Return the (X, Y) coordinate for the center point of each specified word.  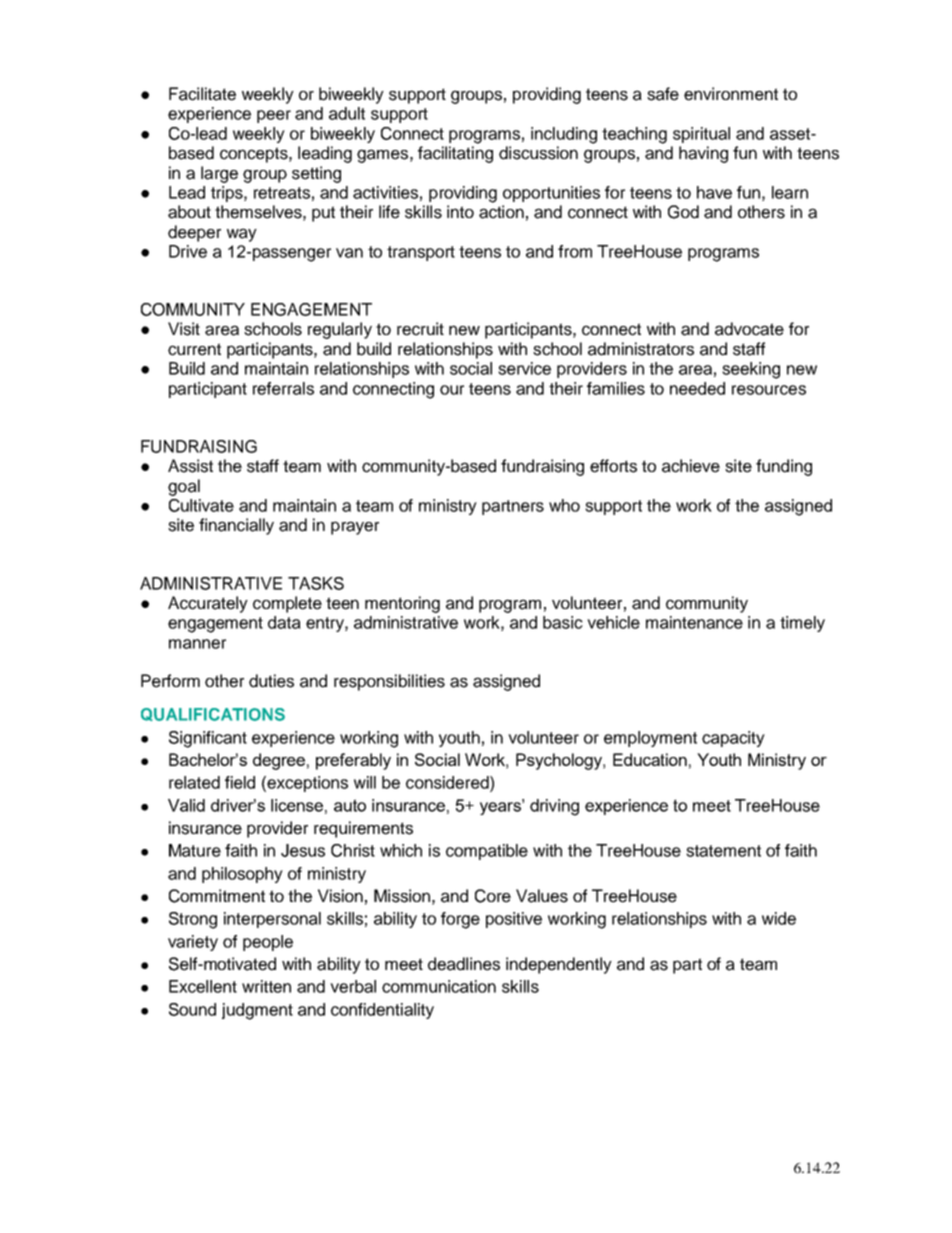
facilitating (455, 154)
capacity (733, 739)
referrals (283, 388)
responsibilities (389, 682)
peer (274, 116)
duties (271, 681)
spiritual (701, 135)
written (266, 986)
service (524, 368)
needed (697, 388)
